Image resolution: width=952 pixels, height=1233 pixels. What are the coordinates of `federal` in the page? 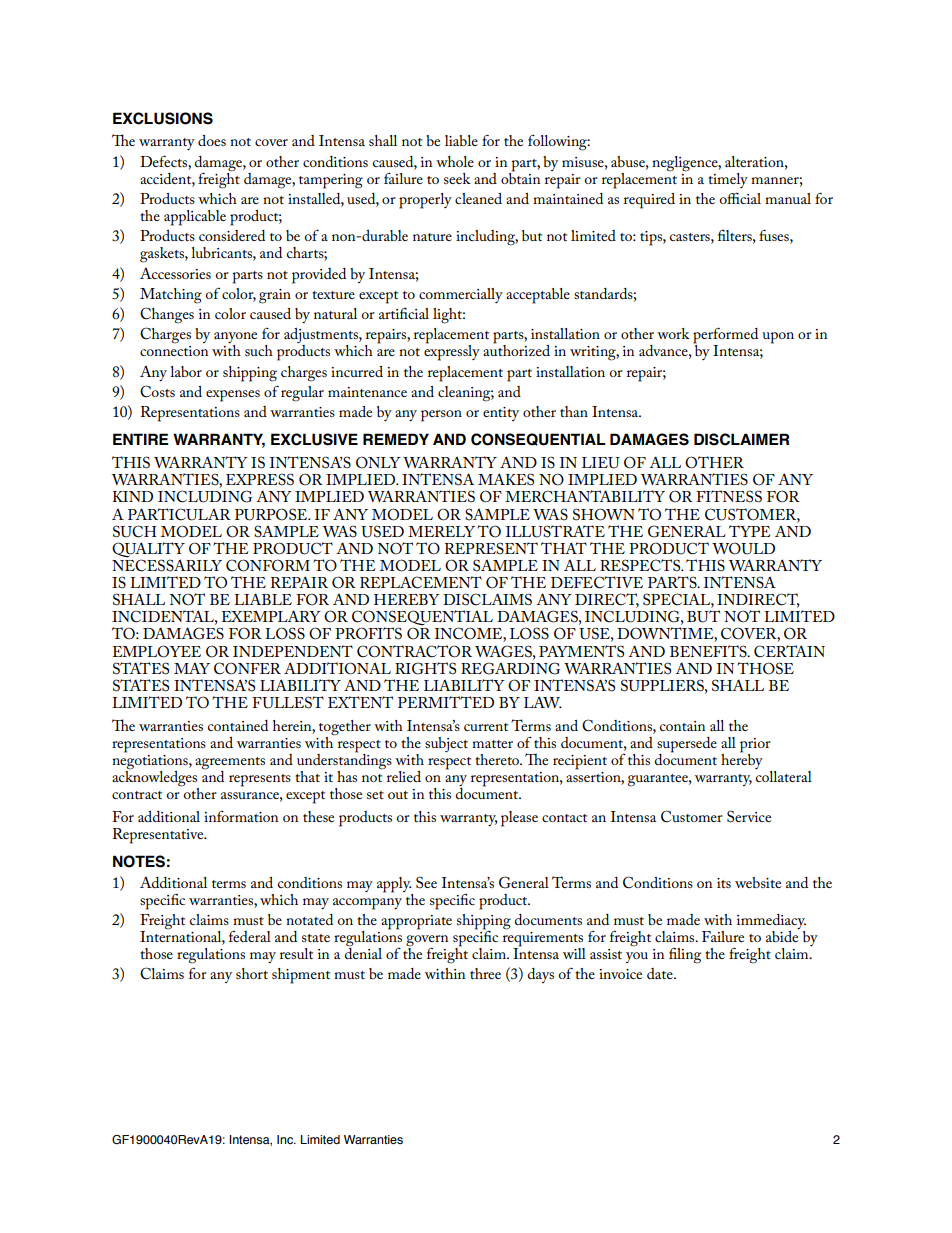 It's located at (250, 936).
